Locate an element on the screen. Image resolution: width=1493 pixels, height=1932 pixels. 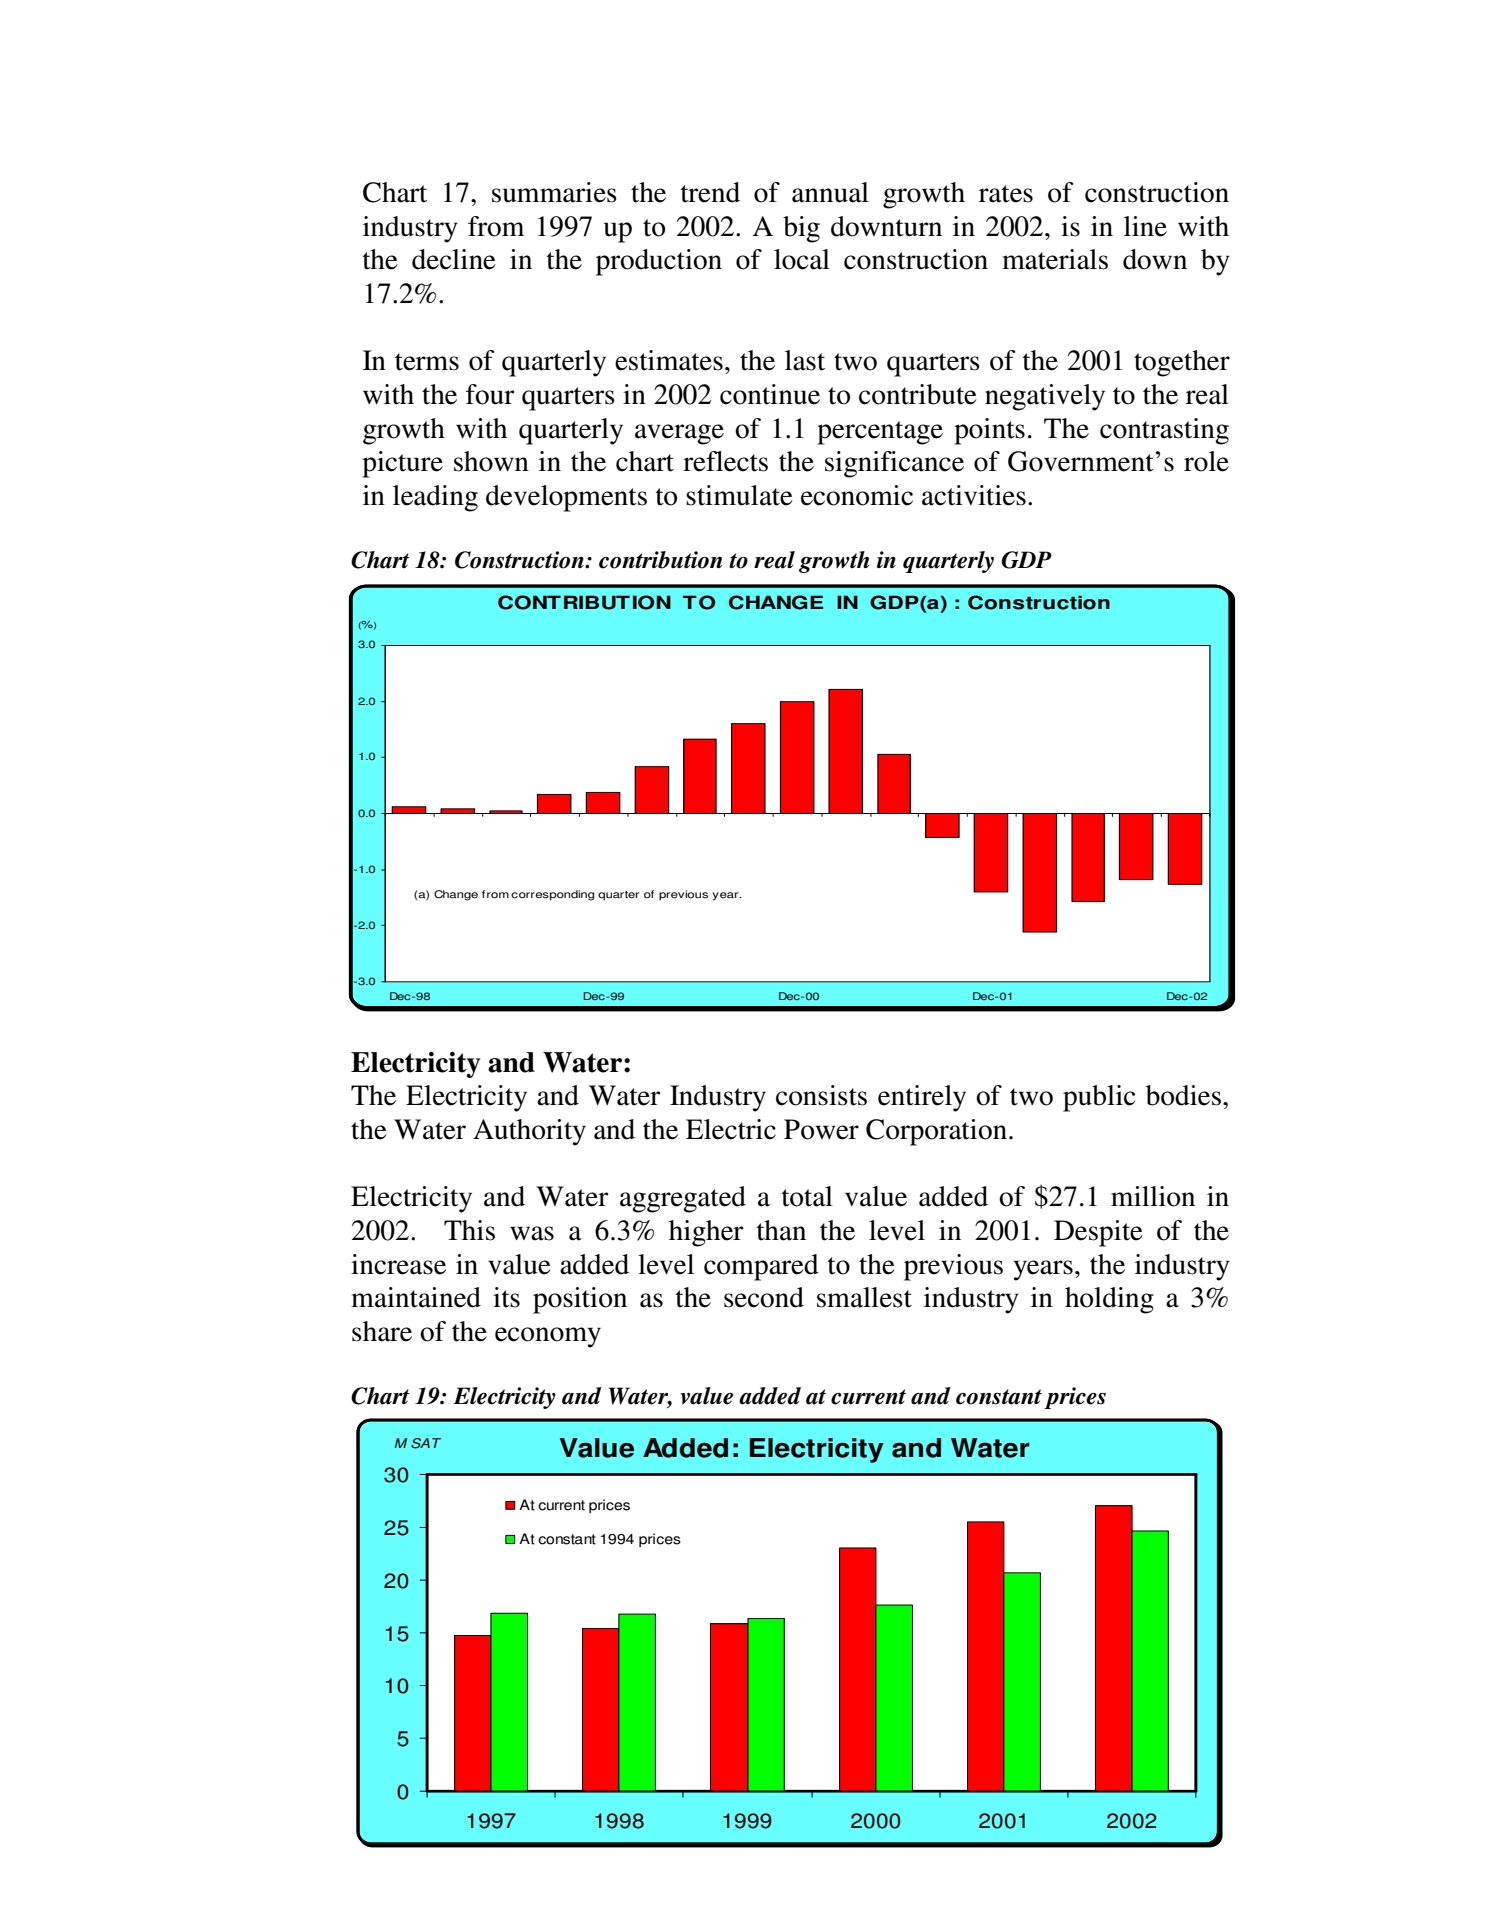
summaries is located at coordinates (554, 192).
